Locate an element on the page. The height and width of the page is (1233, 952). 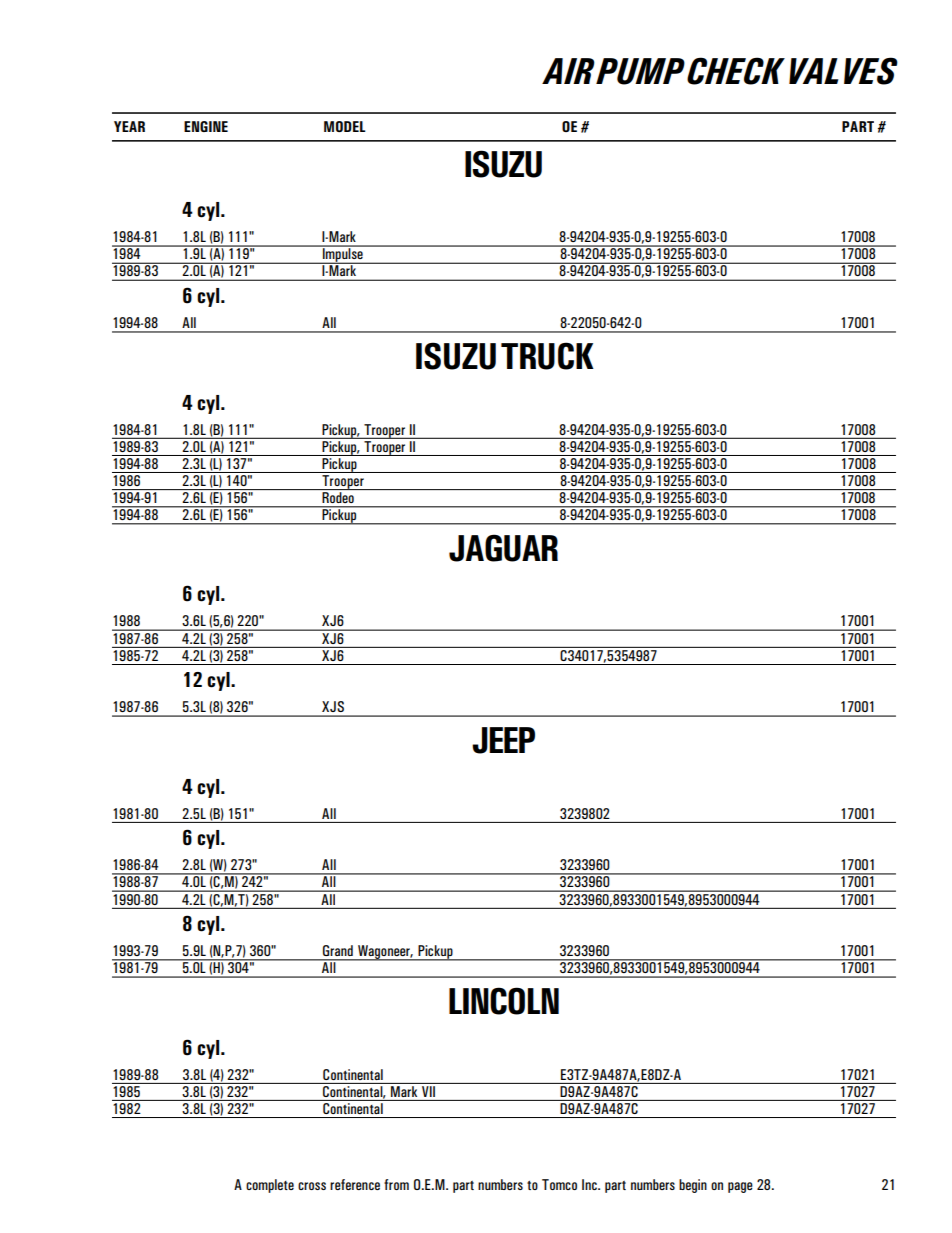
LINCOLN is located at coordinates (504, 1001).
